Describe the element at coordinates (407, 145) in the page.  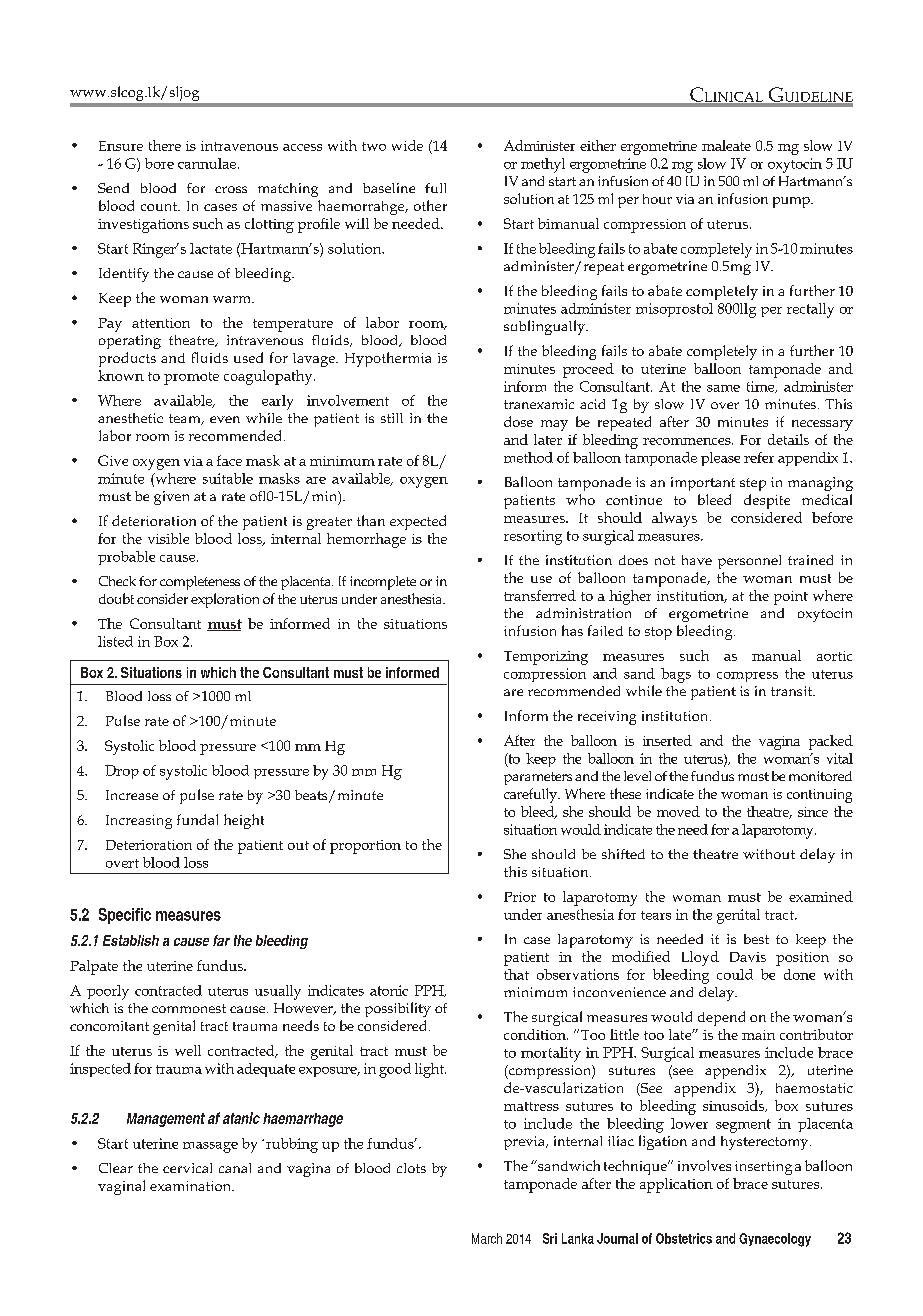
I see `wide` at that location.
